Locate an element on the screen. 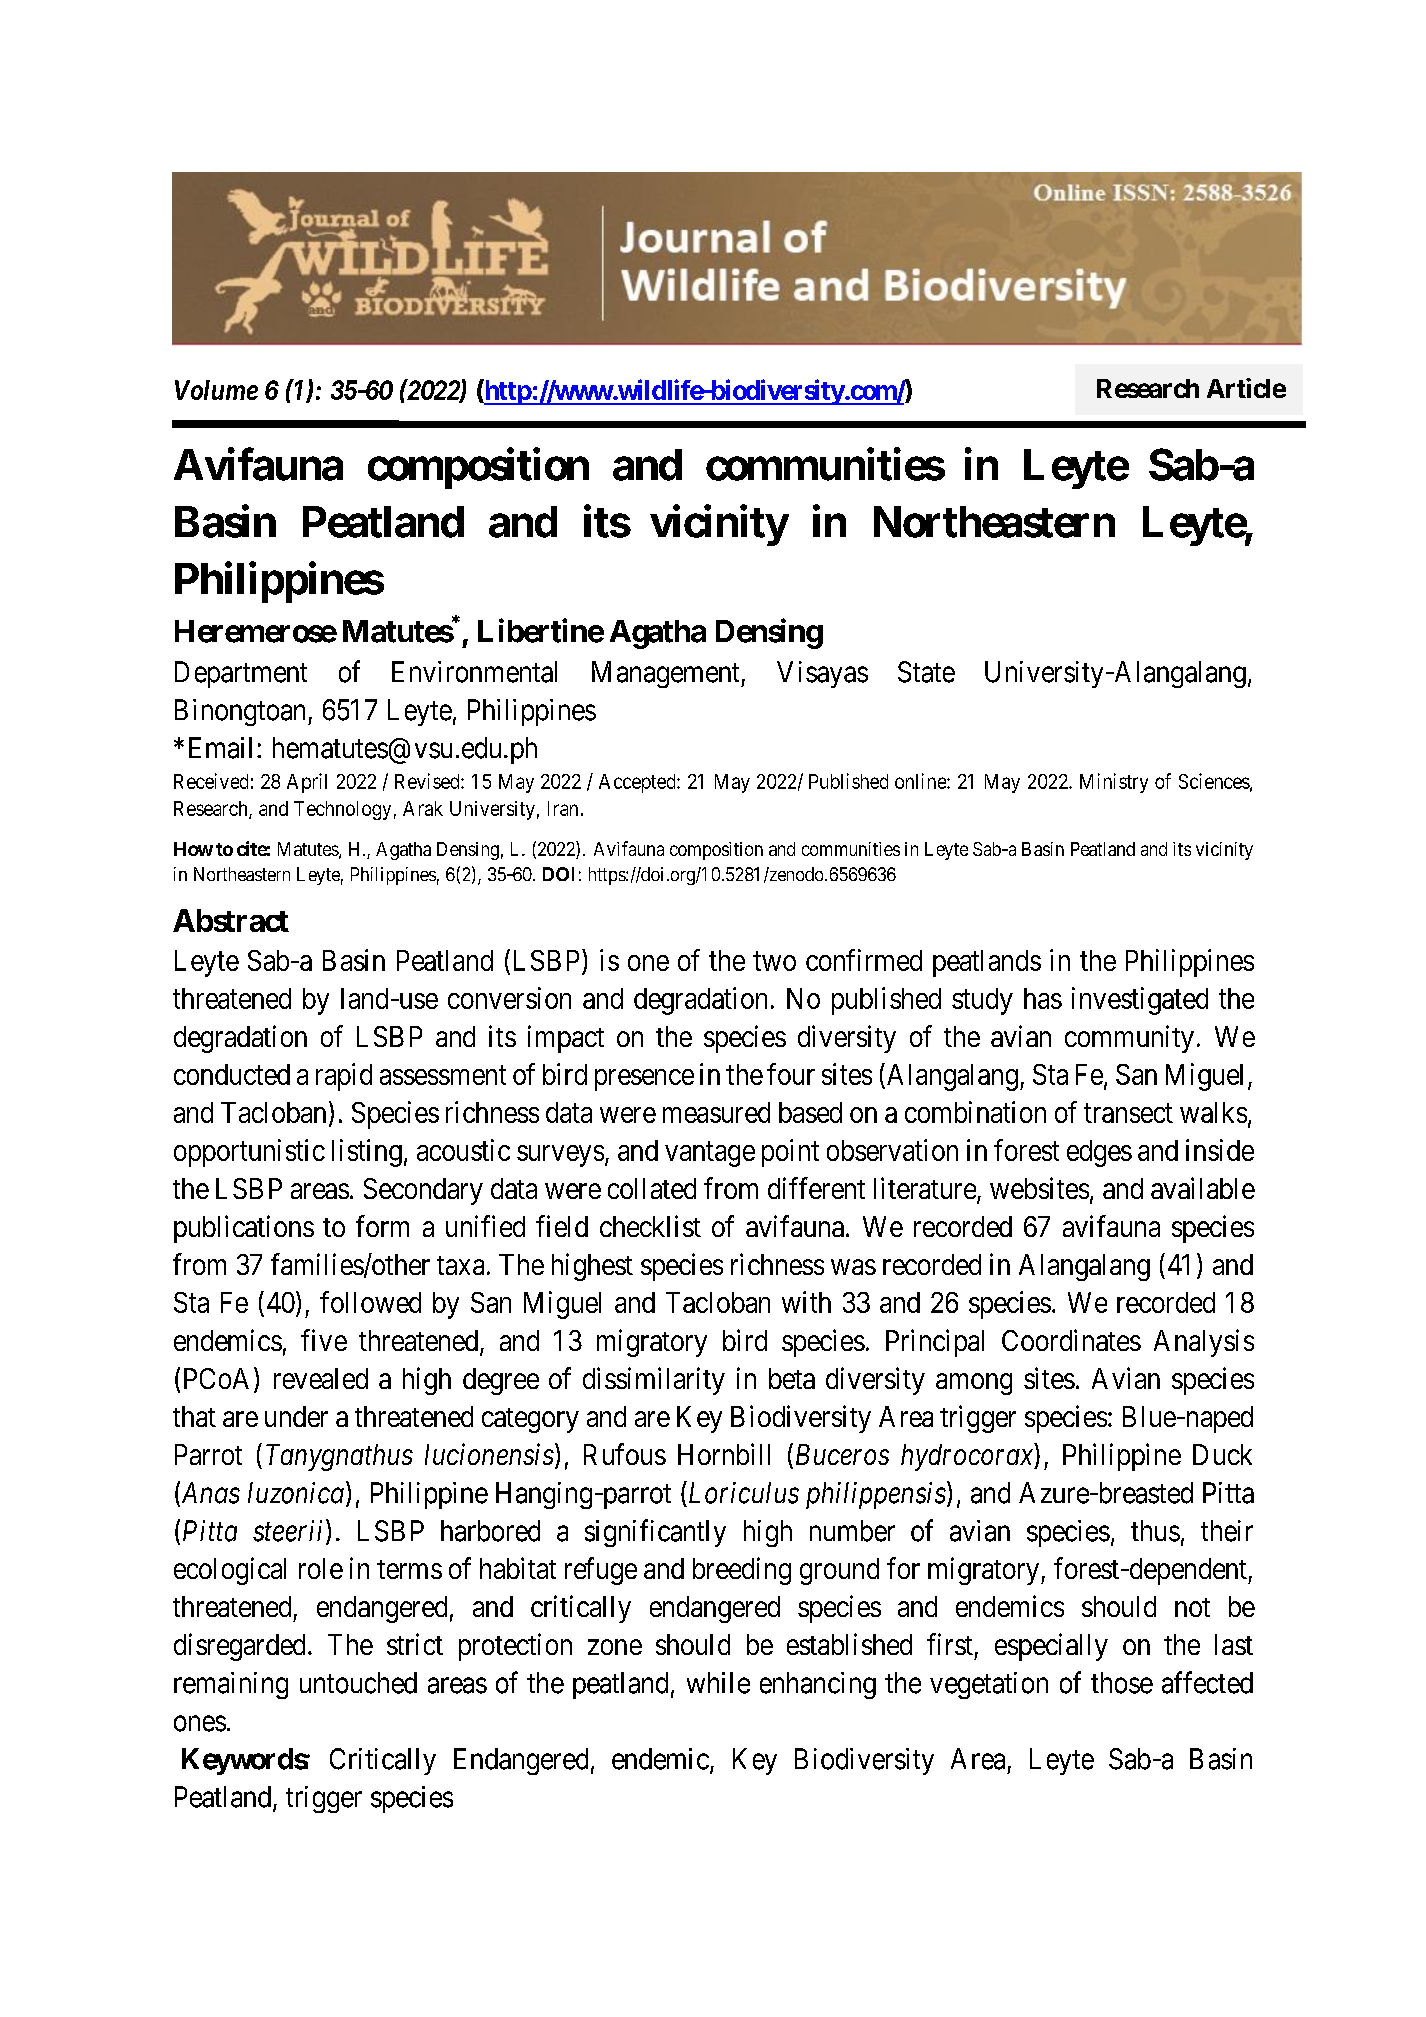 The image size is (1426, 2017). community is located at coordinates (1129, 1039).
